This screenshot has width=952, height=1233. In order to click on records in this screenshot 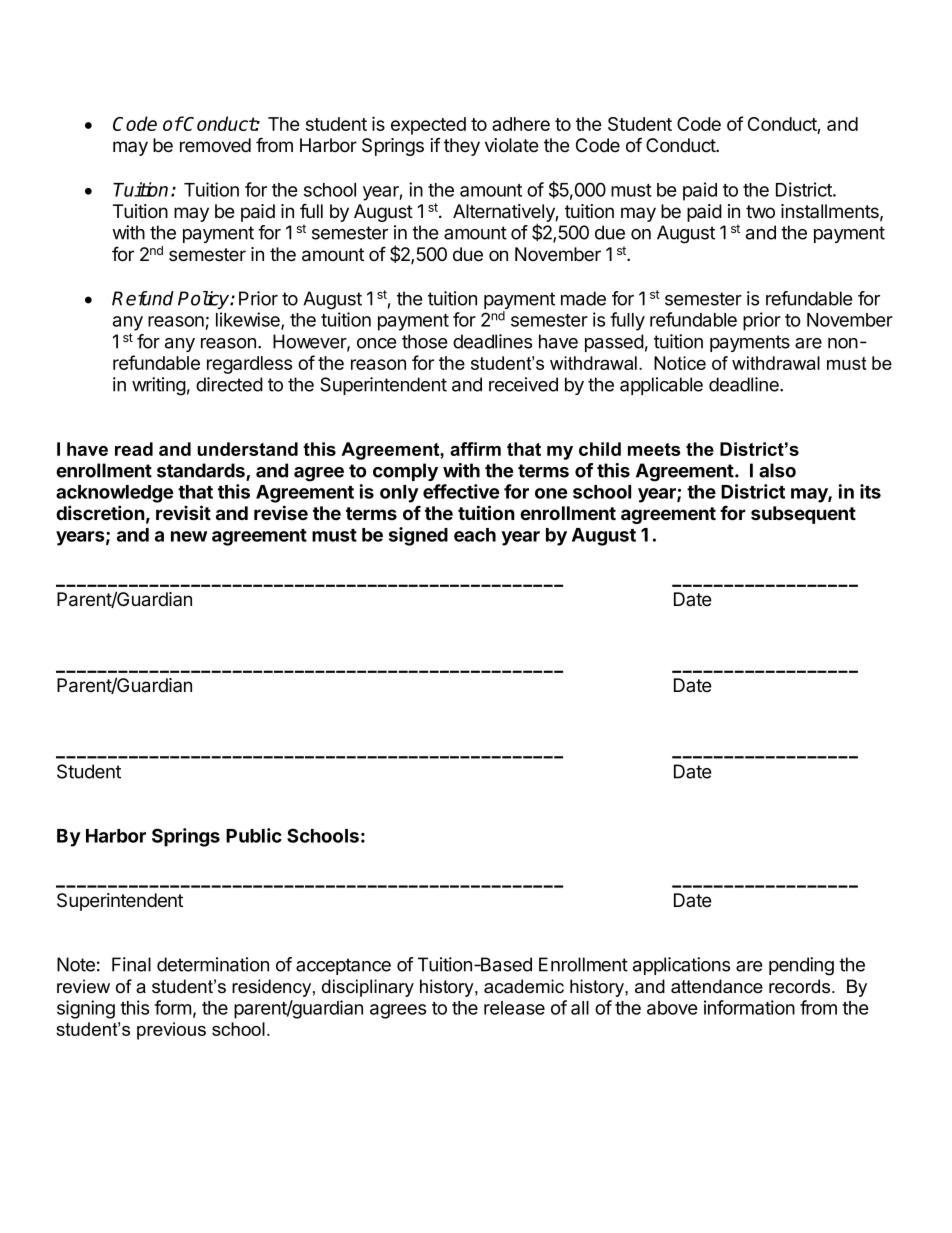, I will do `click(801, 986)`.
